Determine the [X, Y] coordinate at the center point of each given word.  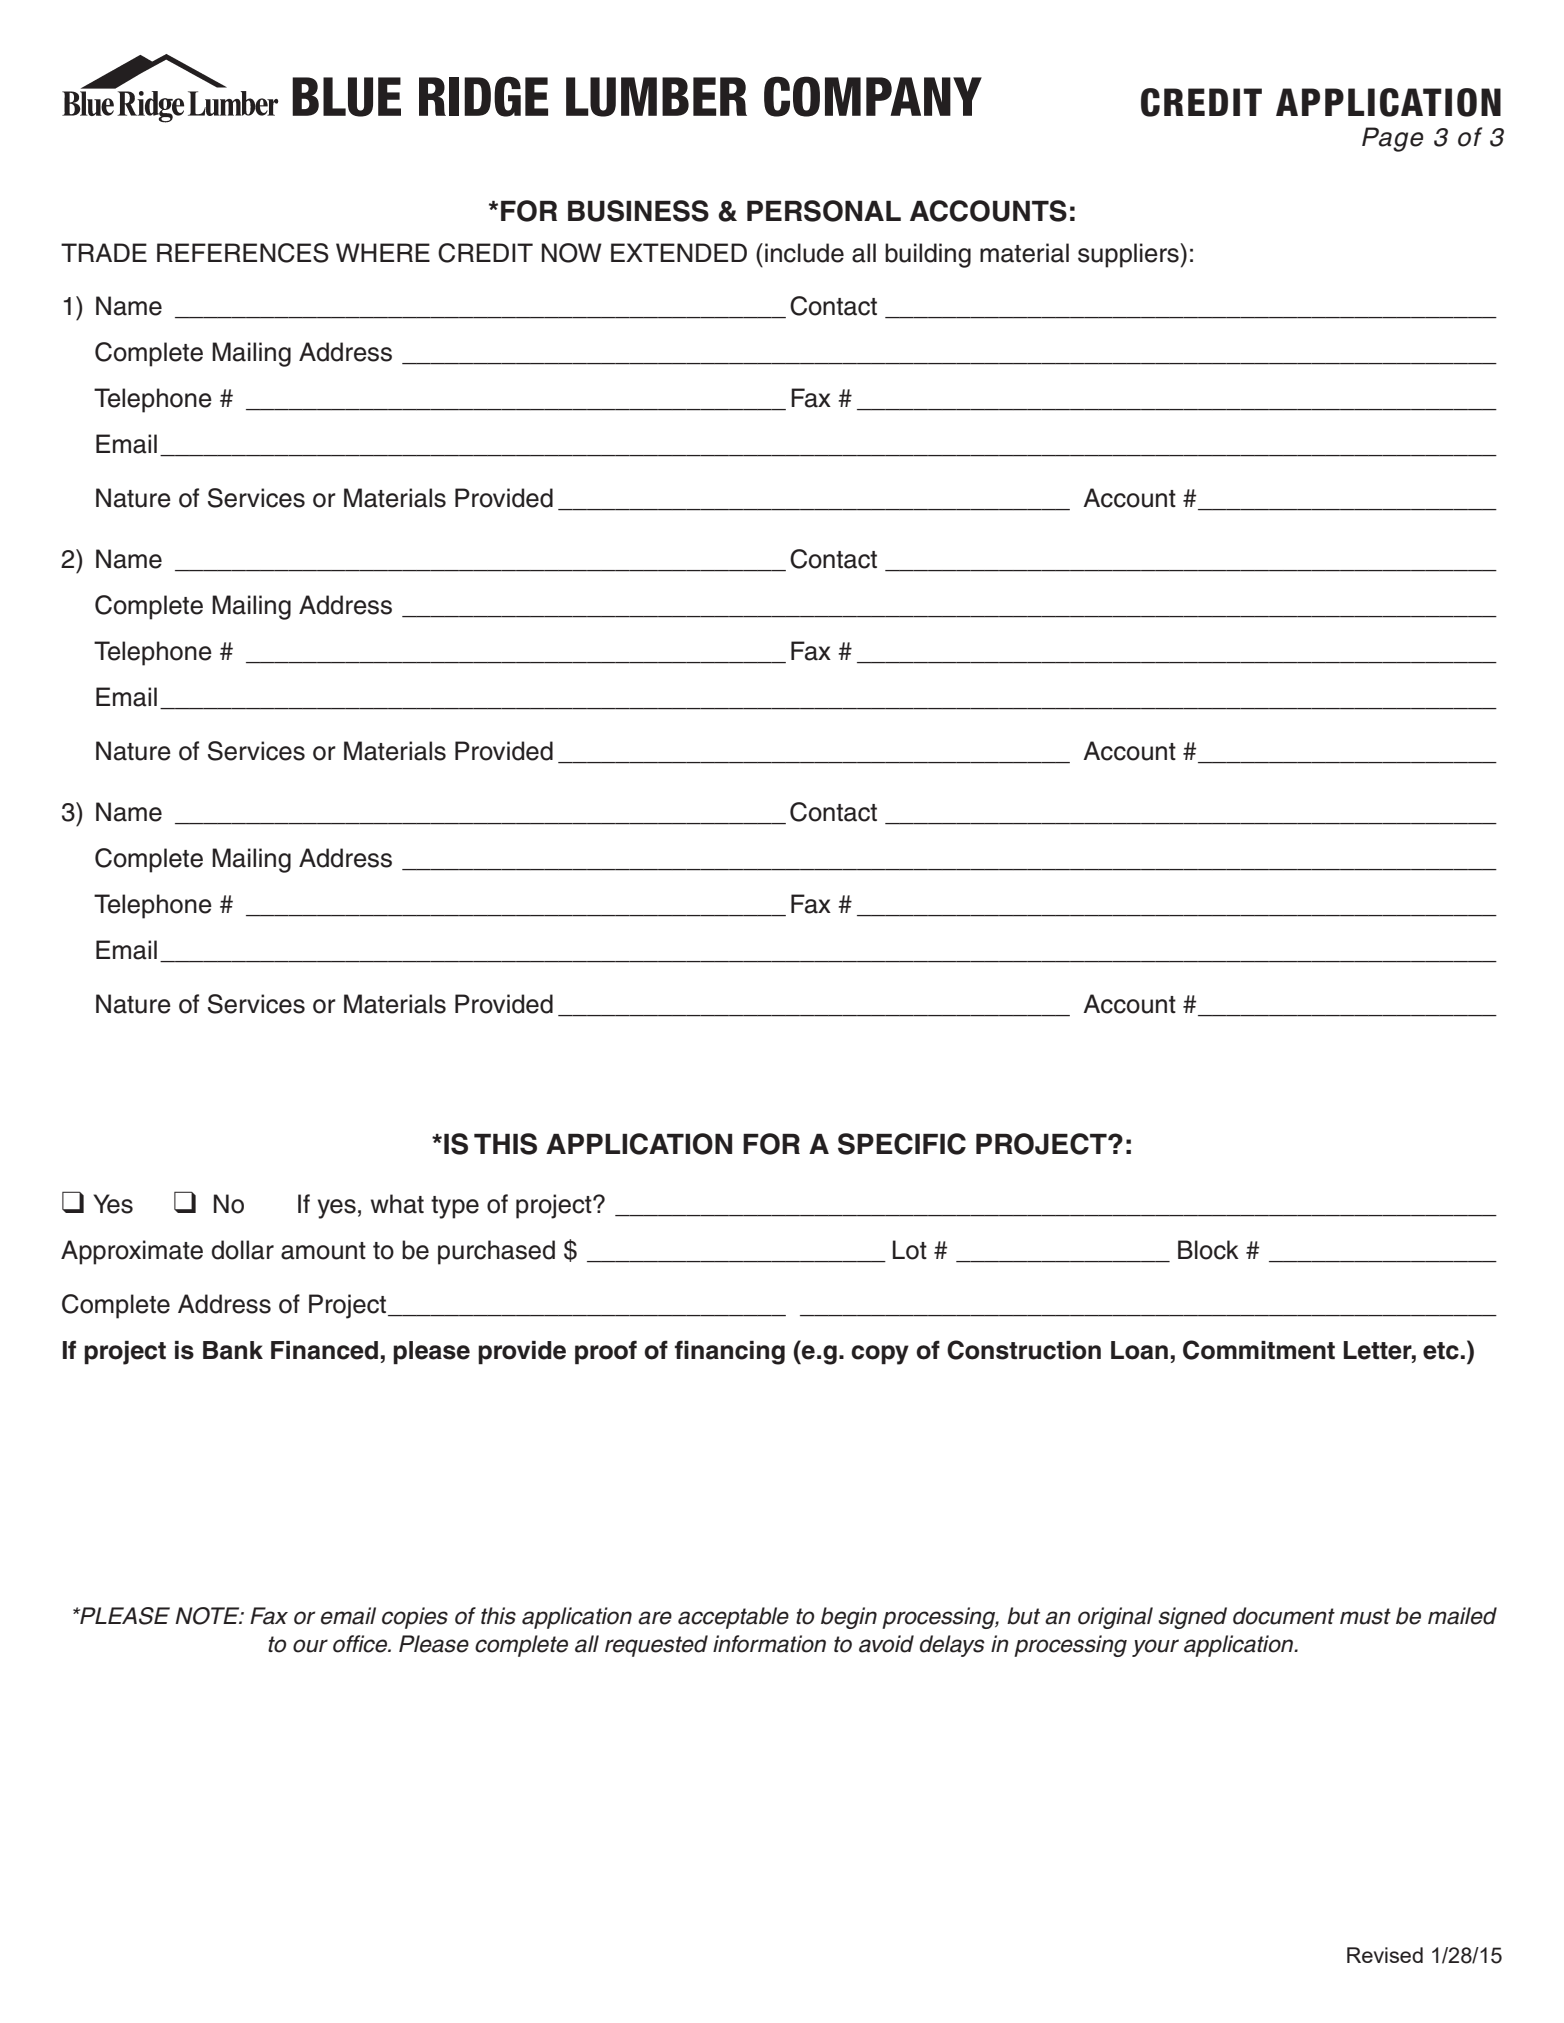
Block [1208, 1250]
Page [1392, 139]
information [769, 1644]
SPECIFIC [902, 1144]
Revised [1385, 1955]
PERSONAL [824, 211]
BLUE [346, 97]
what [397, 1204]
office [361, 1644]
